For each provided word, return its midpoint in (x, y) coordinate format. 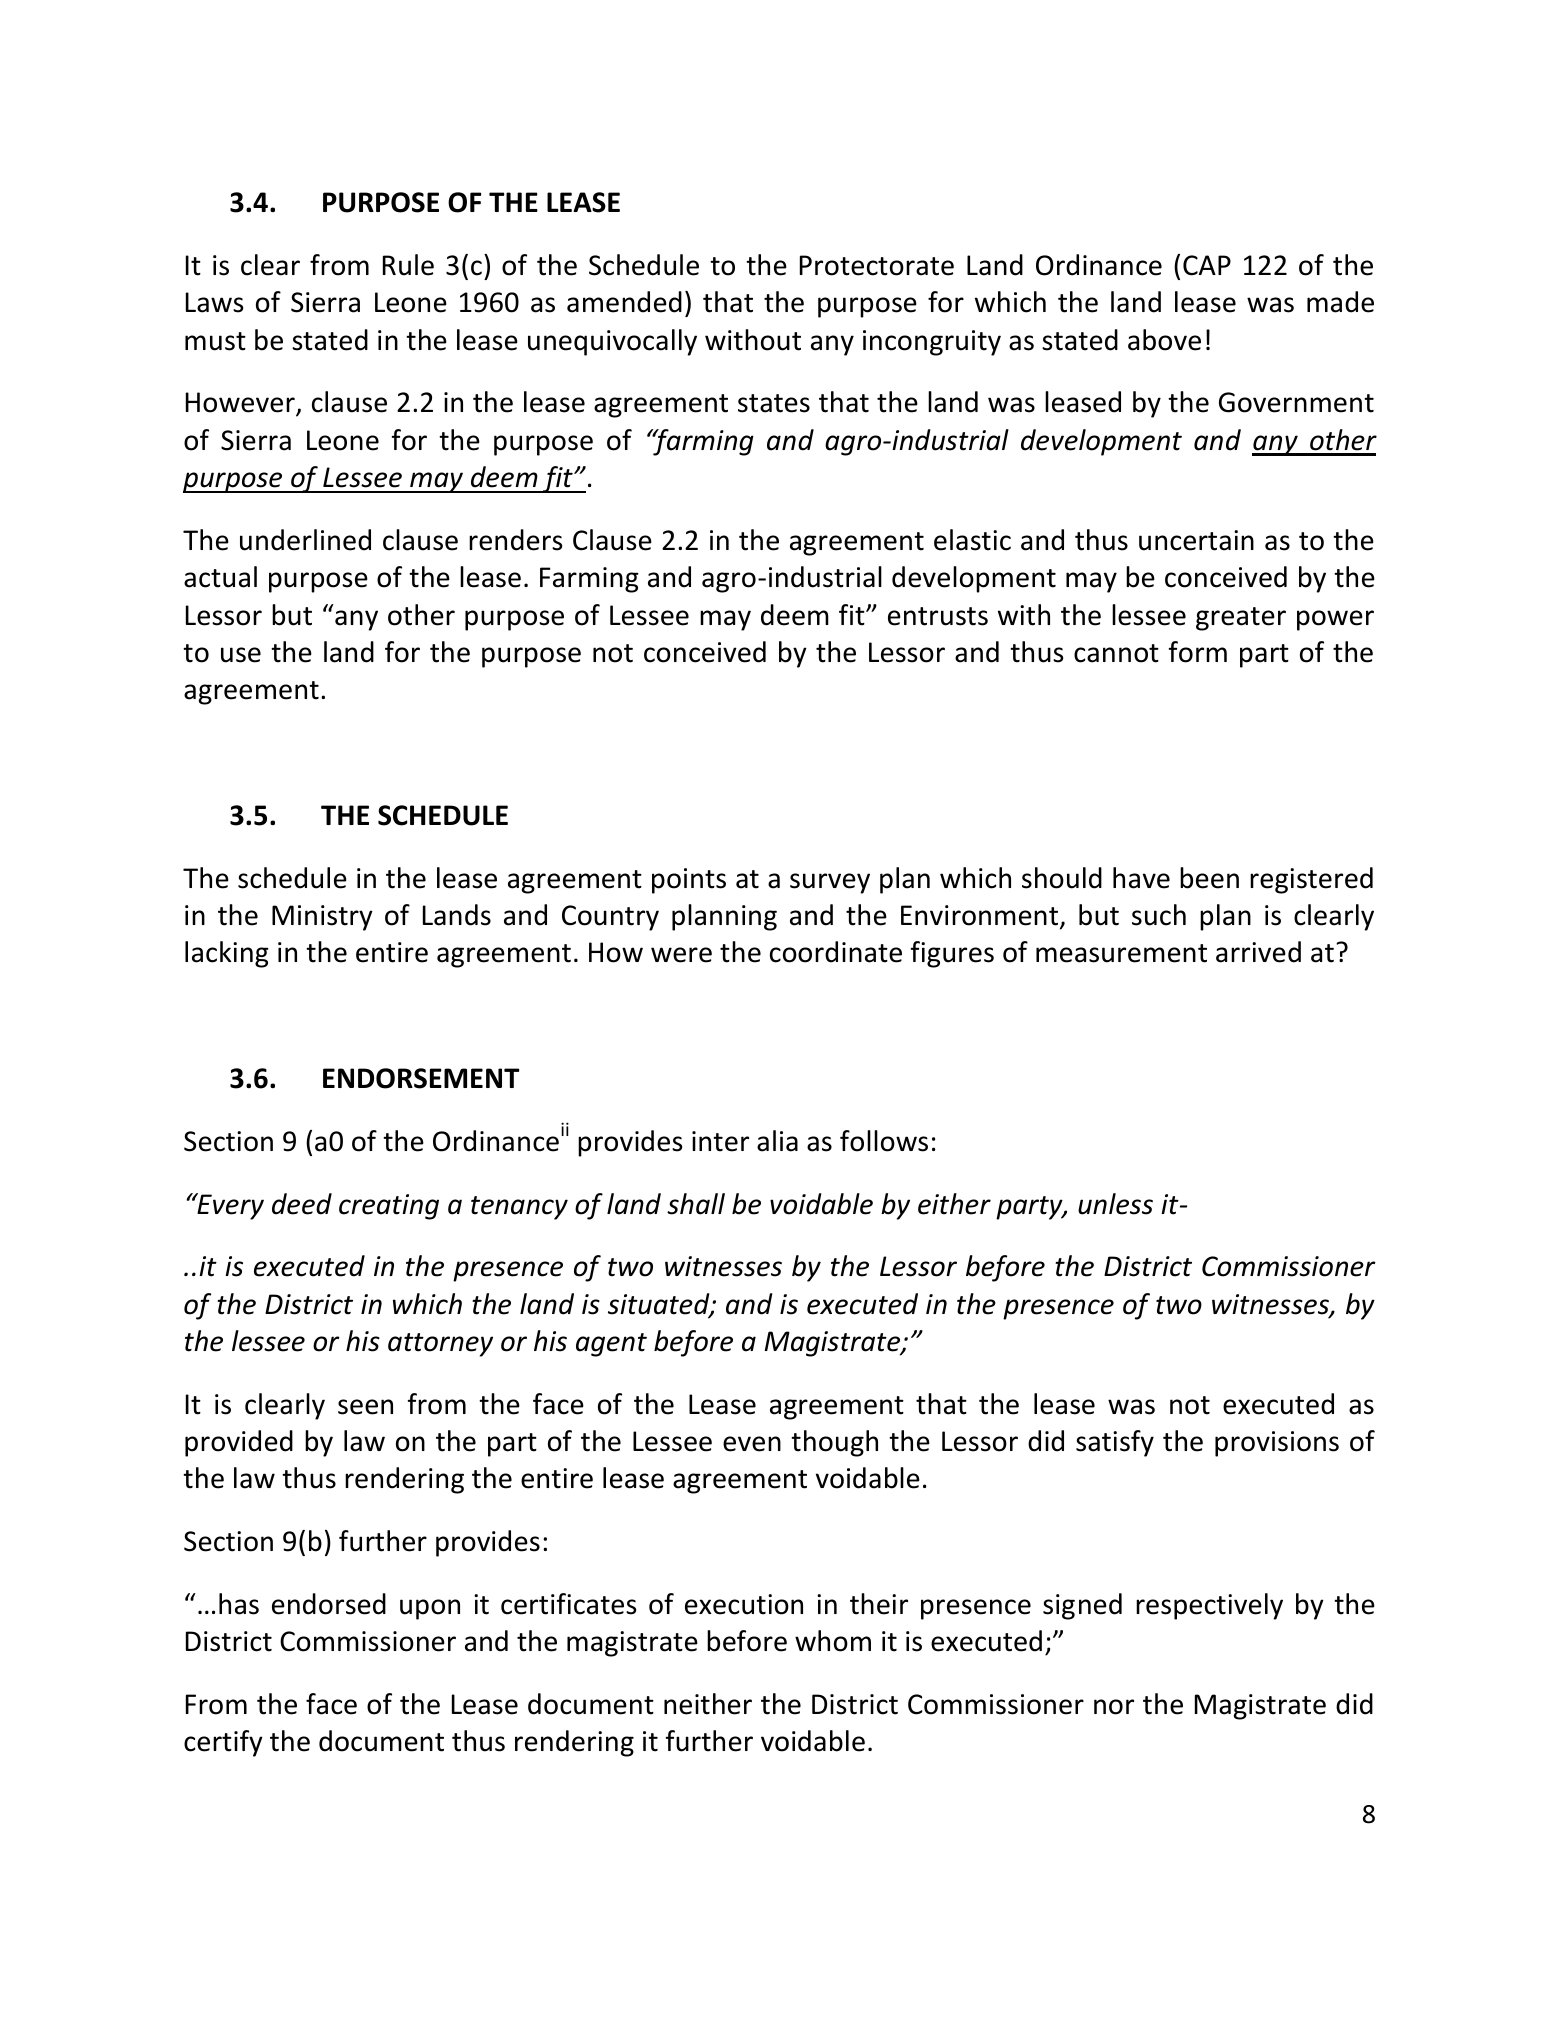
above (1164, 340)
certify (223, 1743)
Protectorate (877, 265)
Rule (408, 265)
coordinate (836, 952)
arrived (1258, 952)
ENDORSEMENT (421, 1078)
